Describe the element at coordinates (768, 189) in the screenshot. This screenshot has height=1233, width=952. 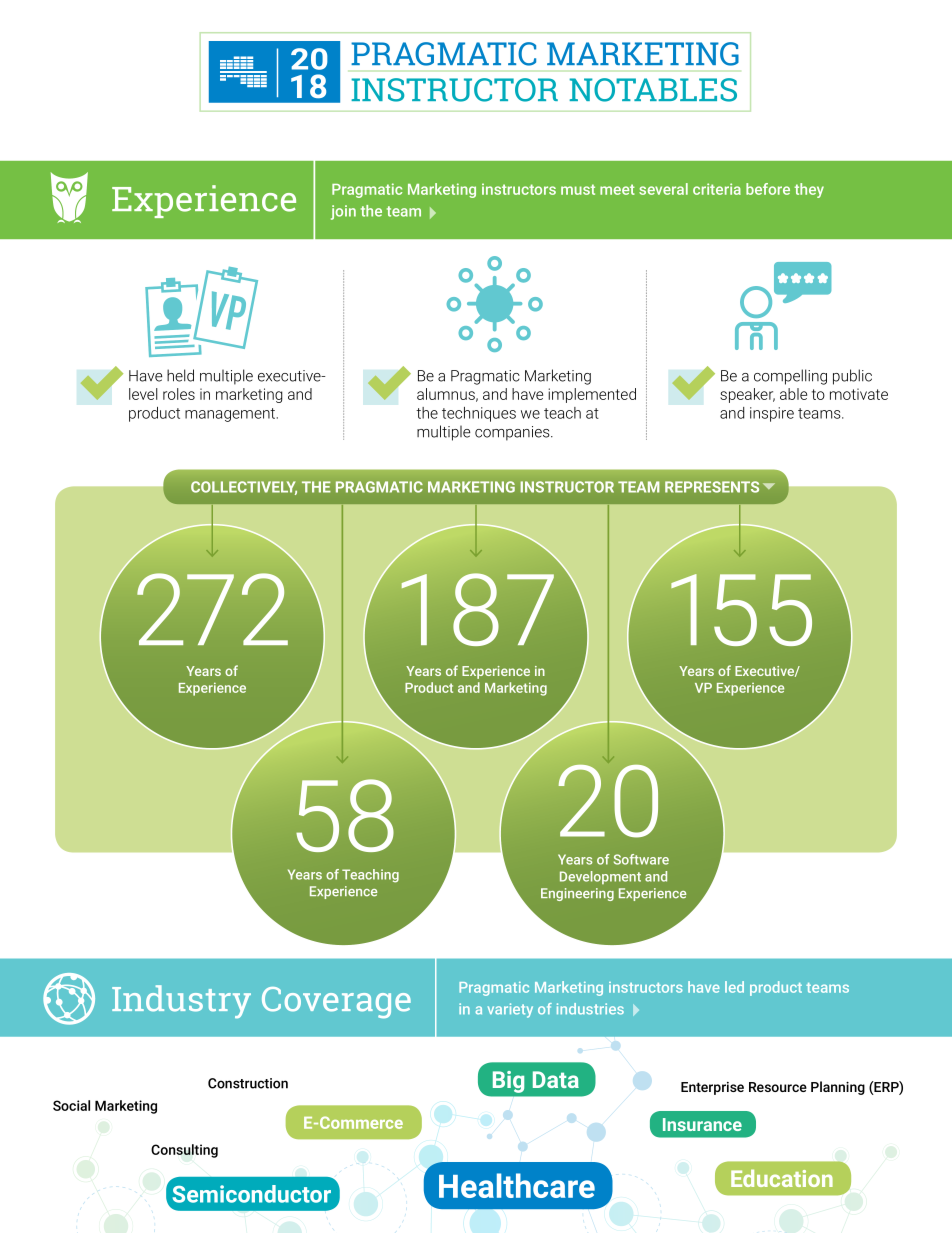
I see `before` at that location.
